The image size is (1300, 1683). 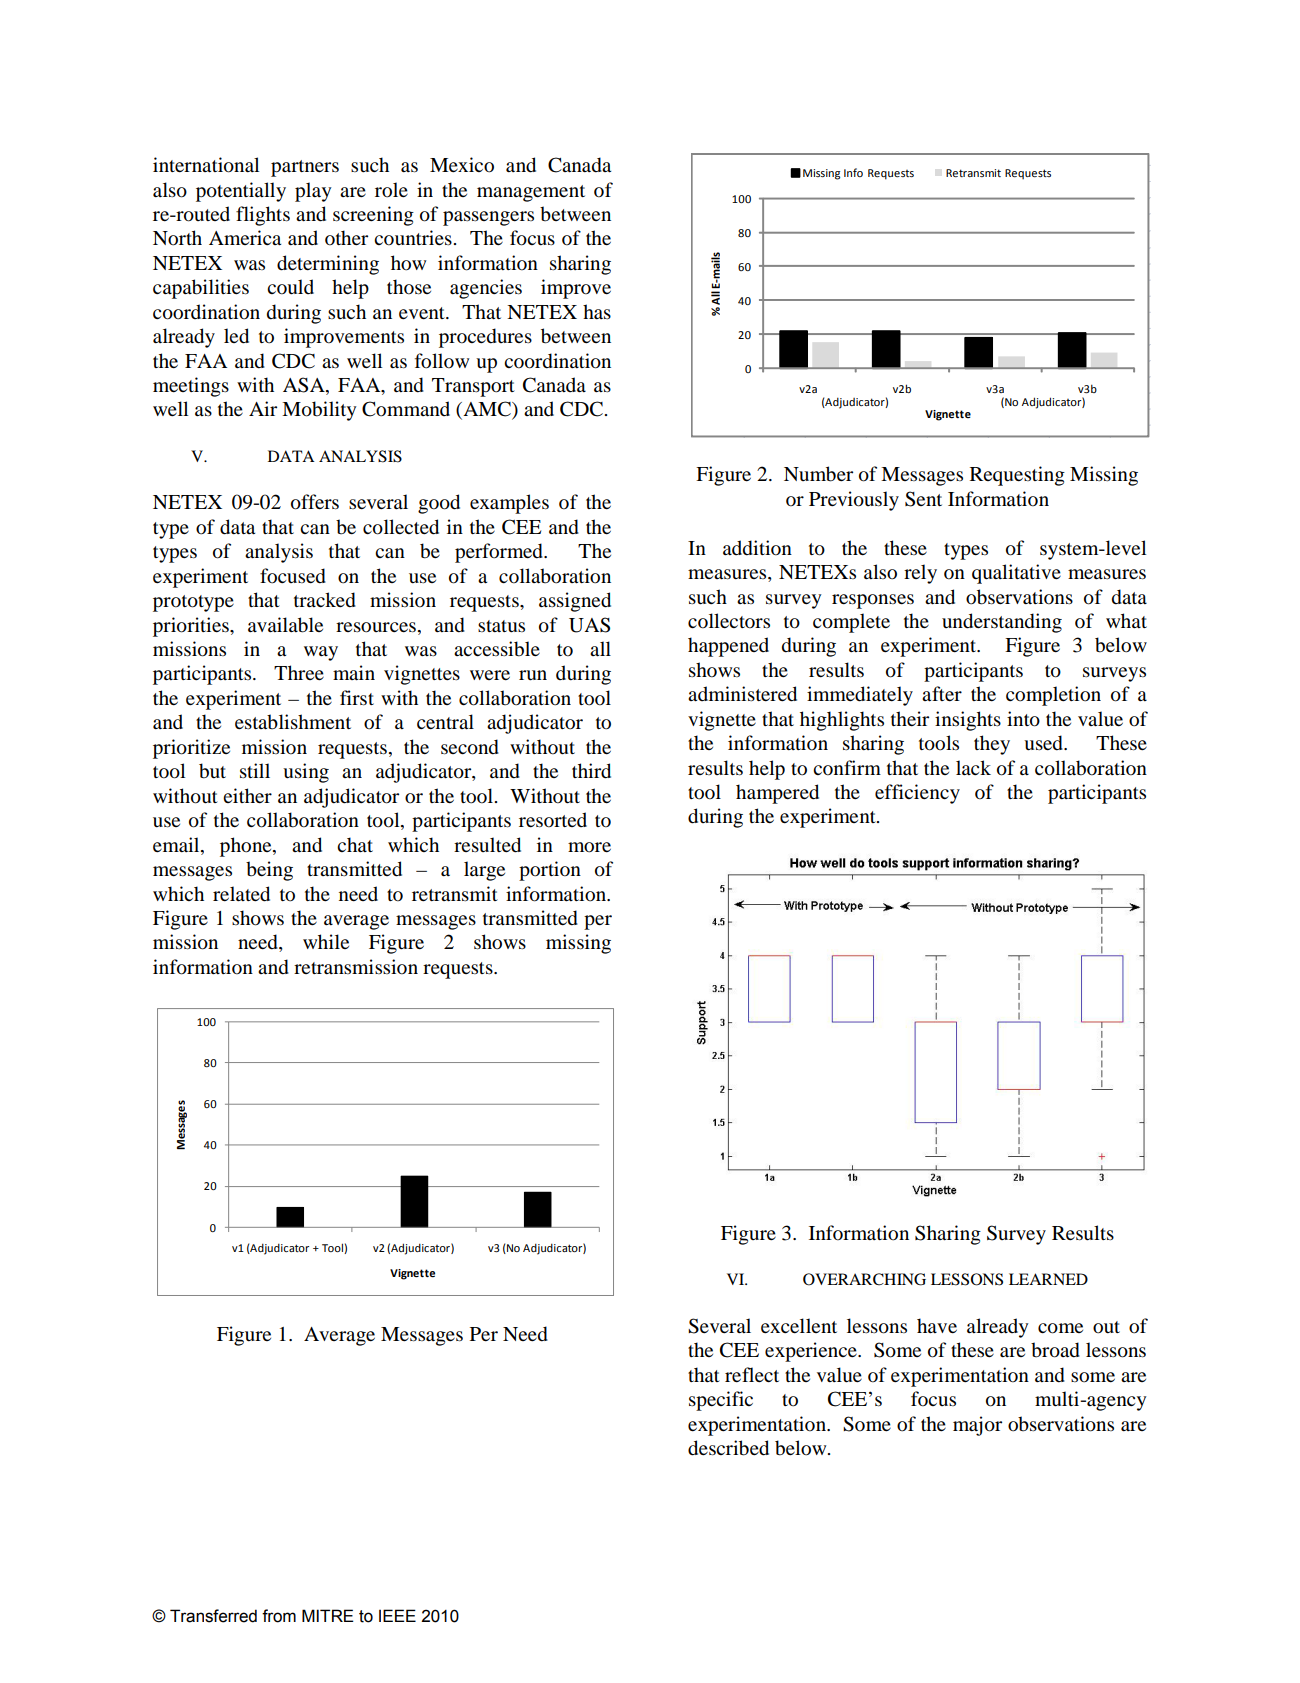 What do you see at coordinates (263, 216) in the screenshot?
I see `flights` at bounding box center [263, 216].
